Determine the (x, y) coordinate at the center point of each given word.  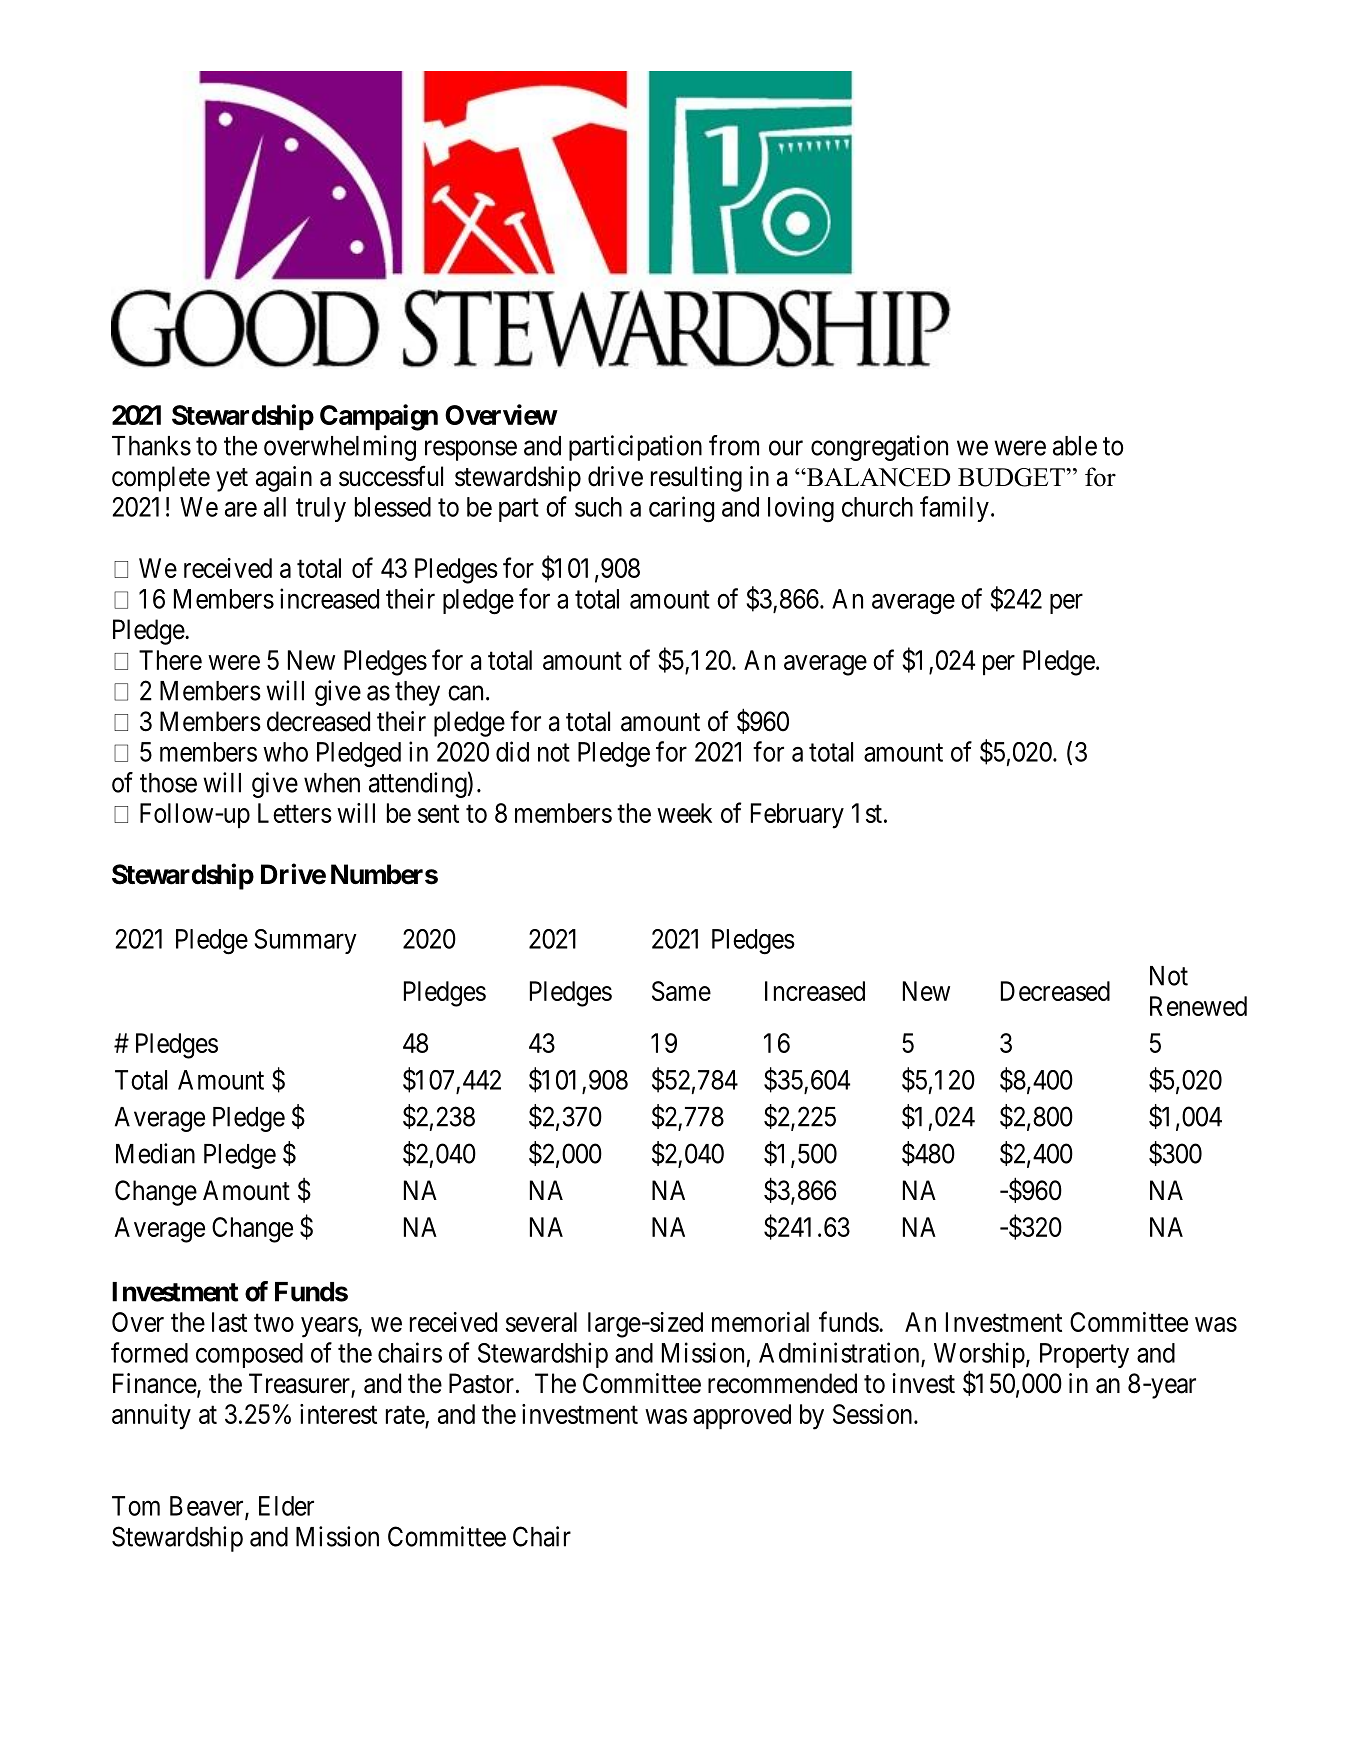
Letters (295, 813)
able (1075, 446)
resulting (696, 479)
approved (742, 1416)
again (284, 479)
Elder (286, 1506)
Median (155, 1153)
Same (681, 991)
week (684, 813)
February (797, 816)
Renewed (1198, 1006)
